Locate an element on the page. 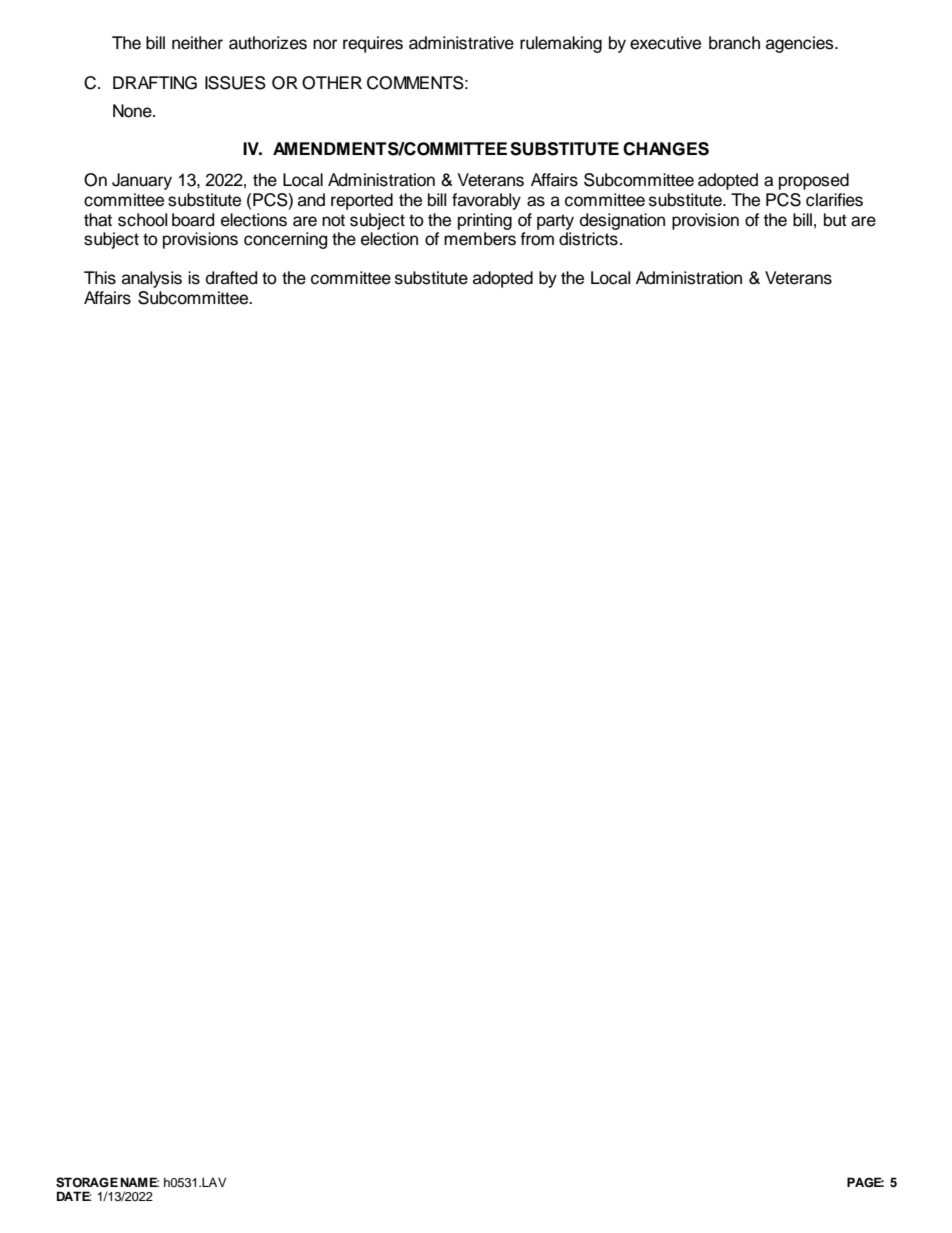 The width and height of the document is (952, 1233). DRAFTING is located at coordinates (155, 83).
